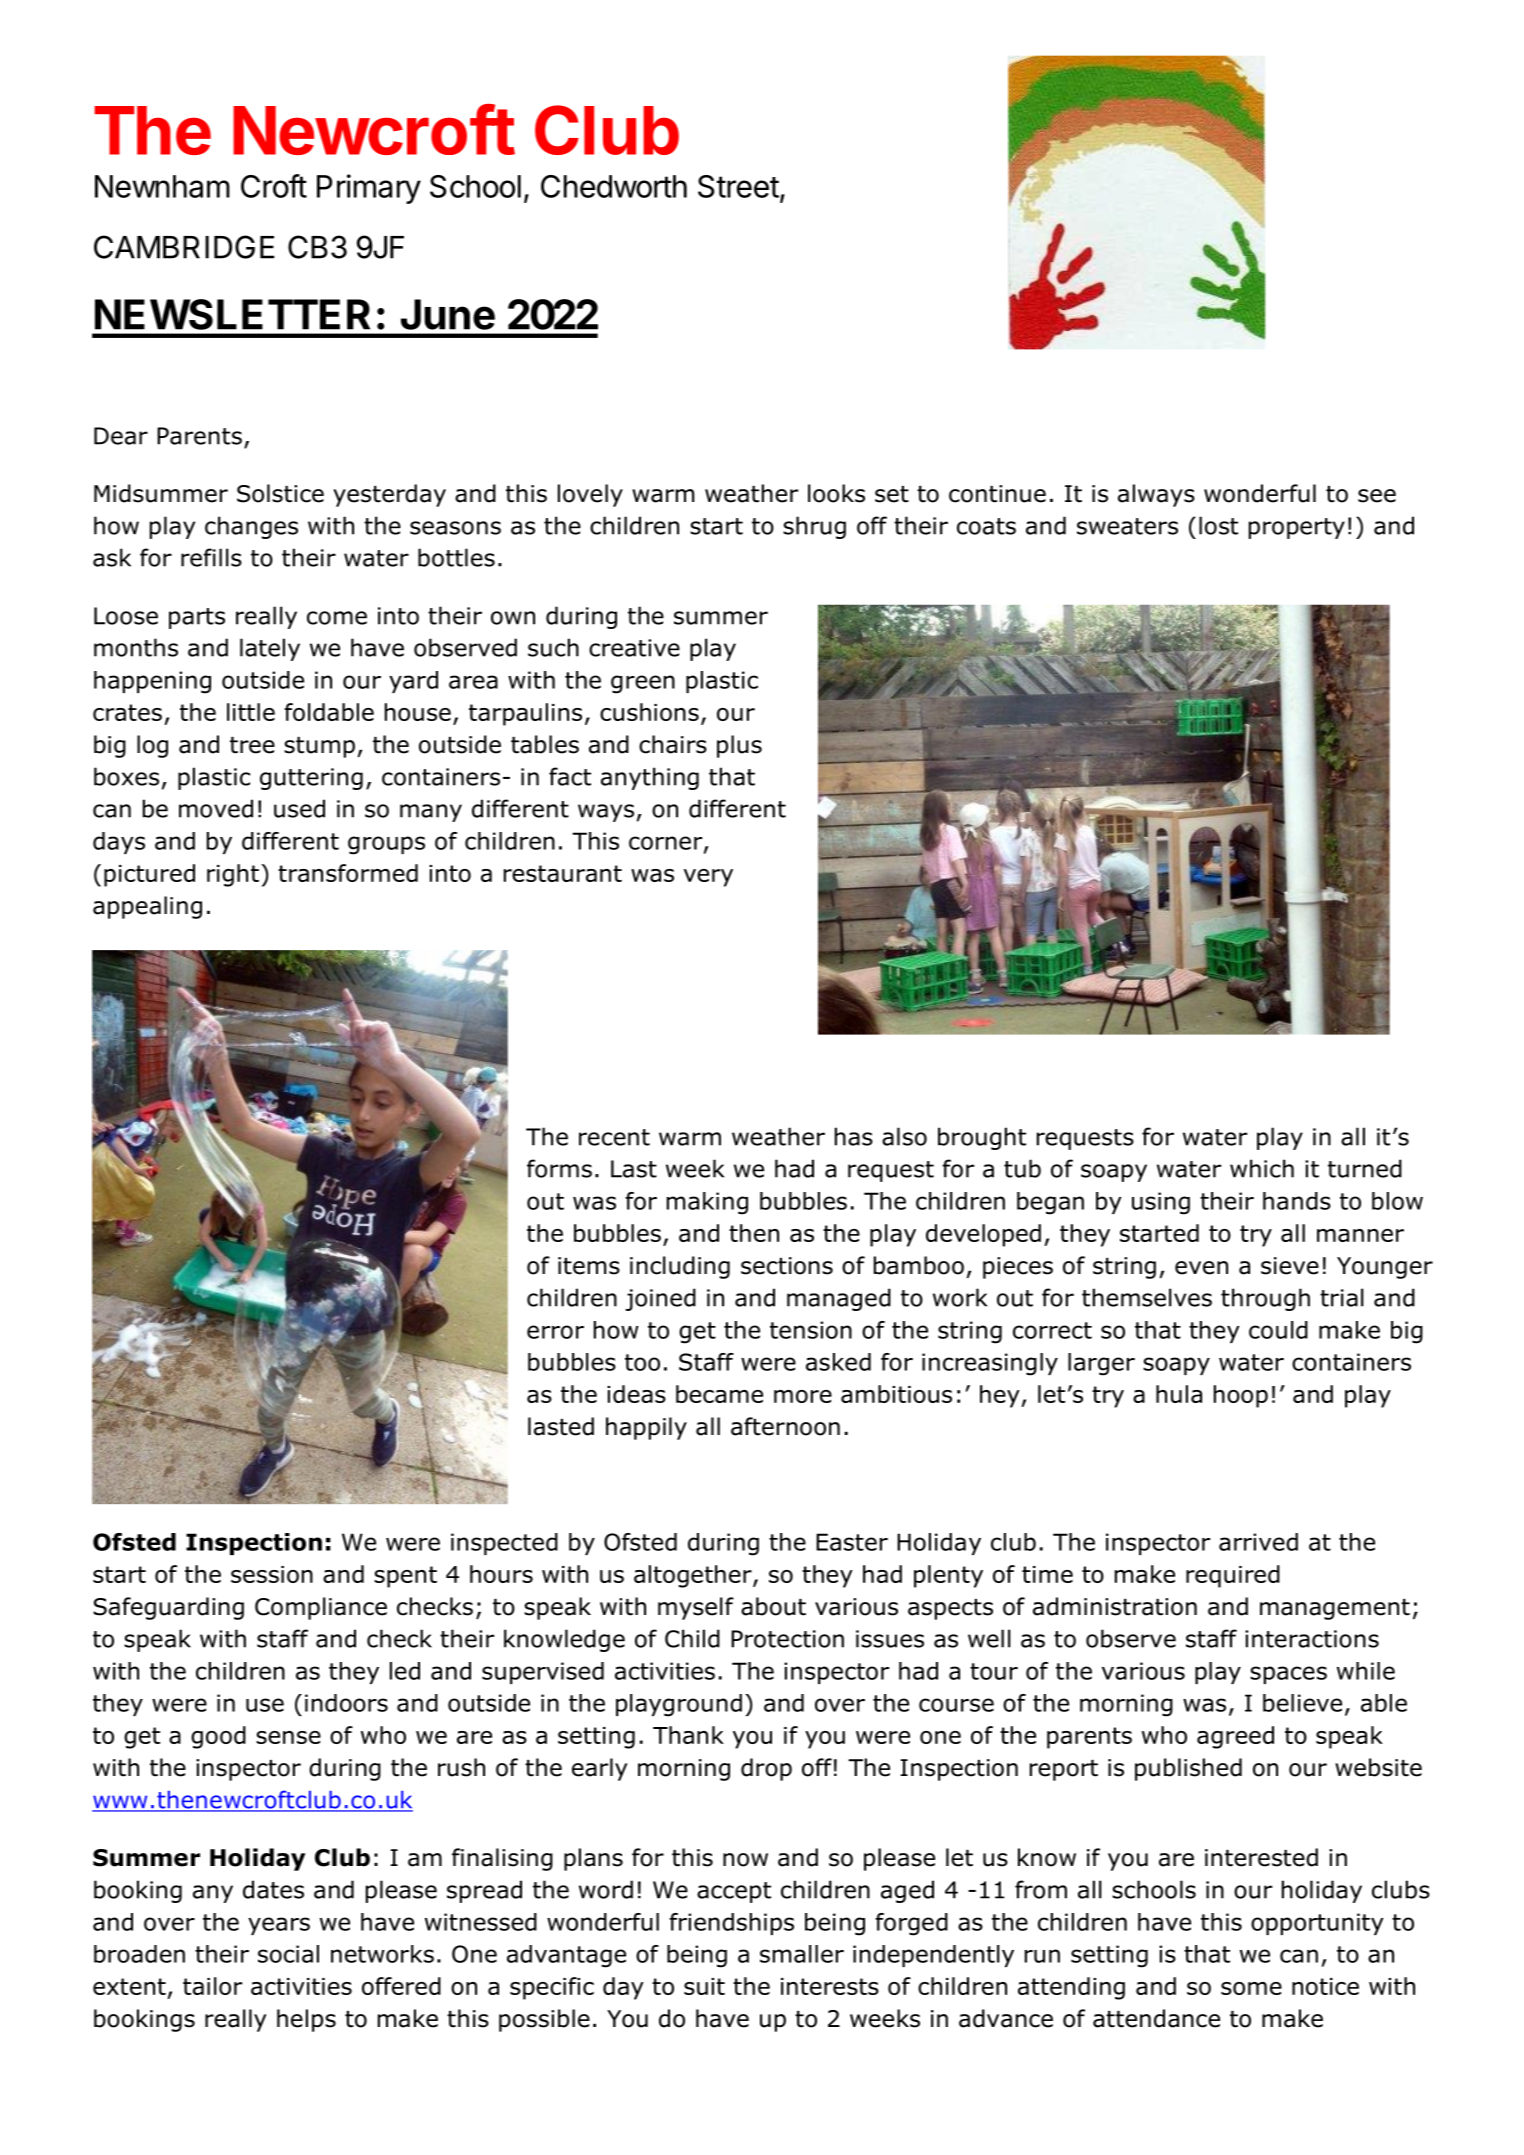  I want to click on some, so click(1251, 1988).
